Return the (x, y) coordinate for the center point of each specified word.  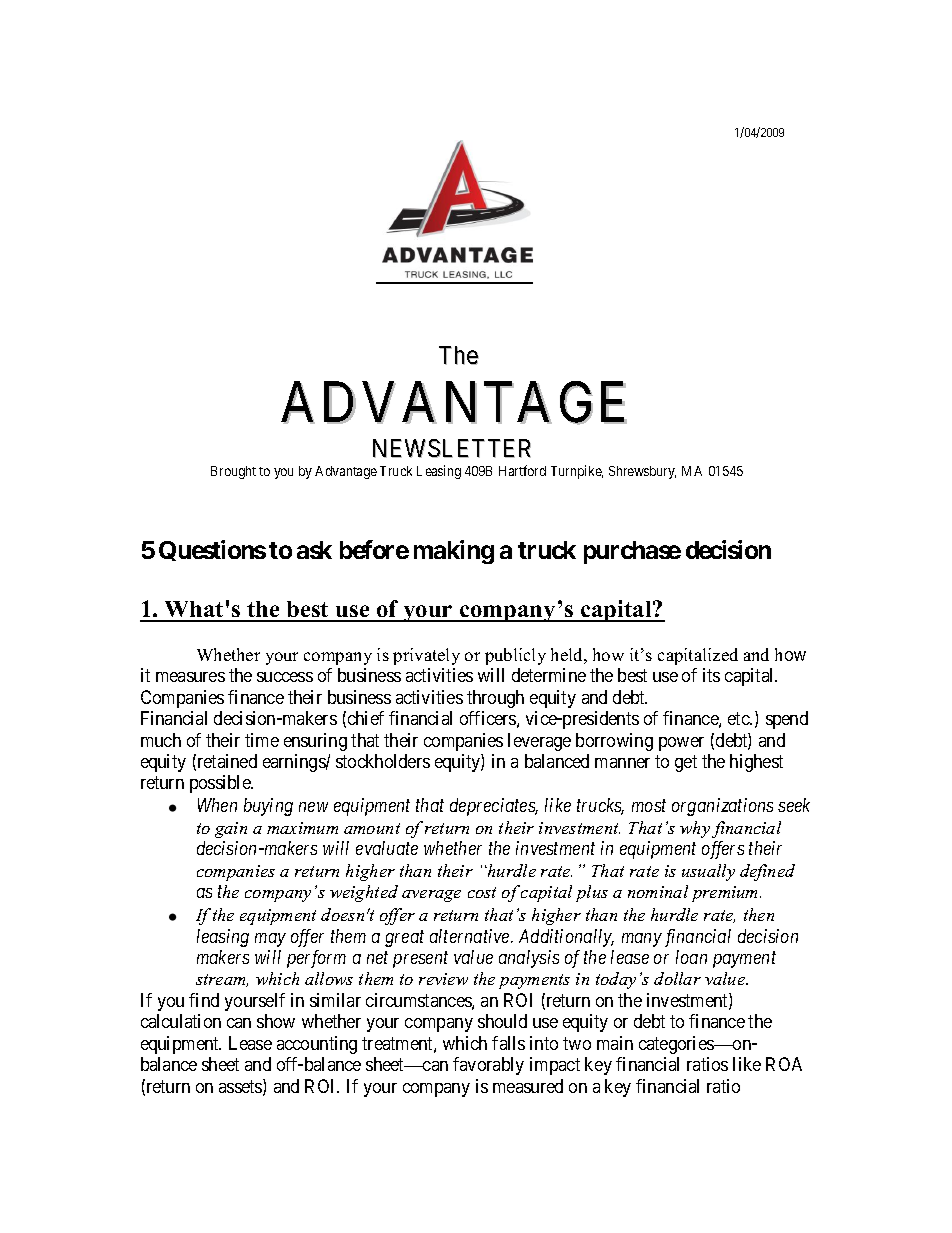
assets (241, 1088)
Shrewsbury (642, 472)
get (686, 763)
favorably (488, 1066)
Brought (233, 472)
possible (221, 784)
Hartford (522, 470)
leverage (539, 742)
